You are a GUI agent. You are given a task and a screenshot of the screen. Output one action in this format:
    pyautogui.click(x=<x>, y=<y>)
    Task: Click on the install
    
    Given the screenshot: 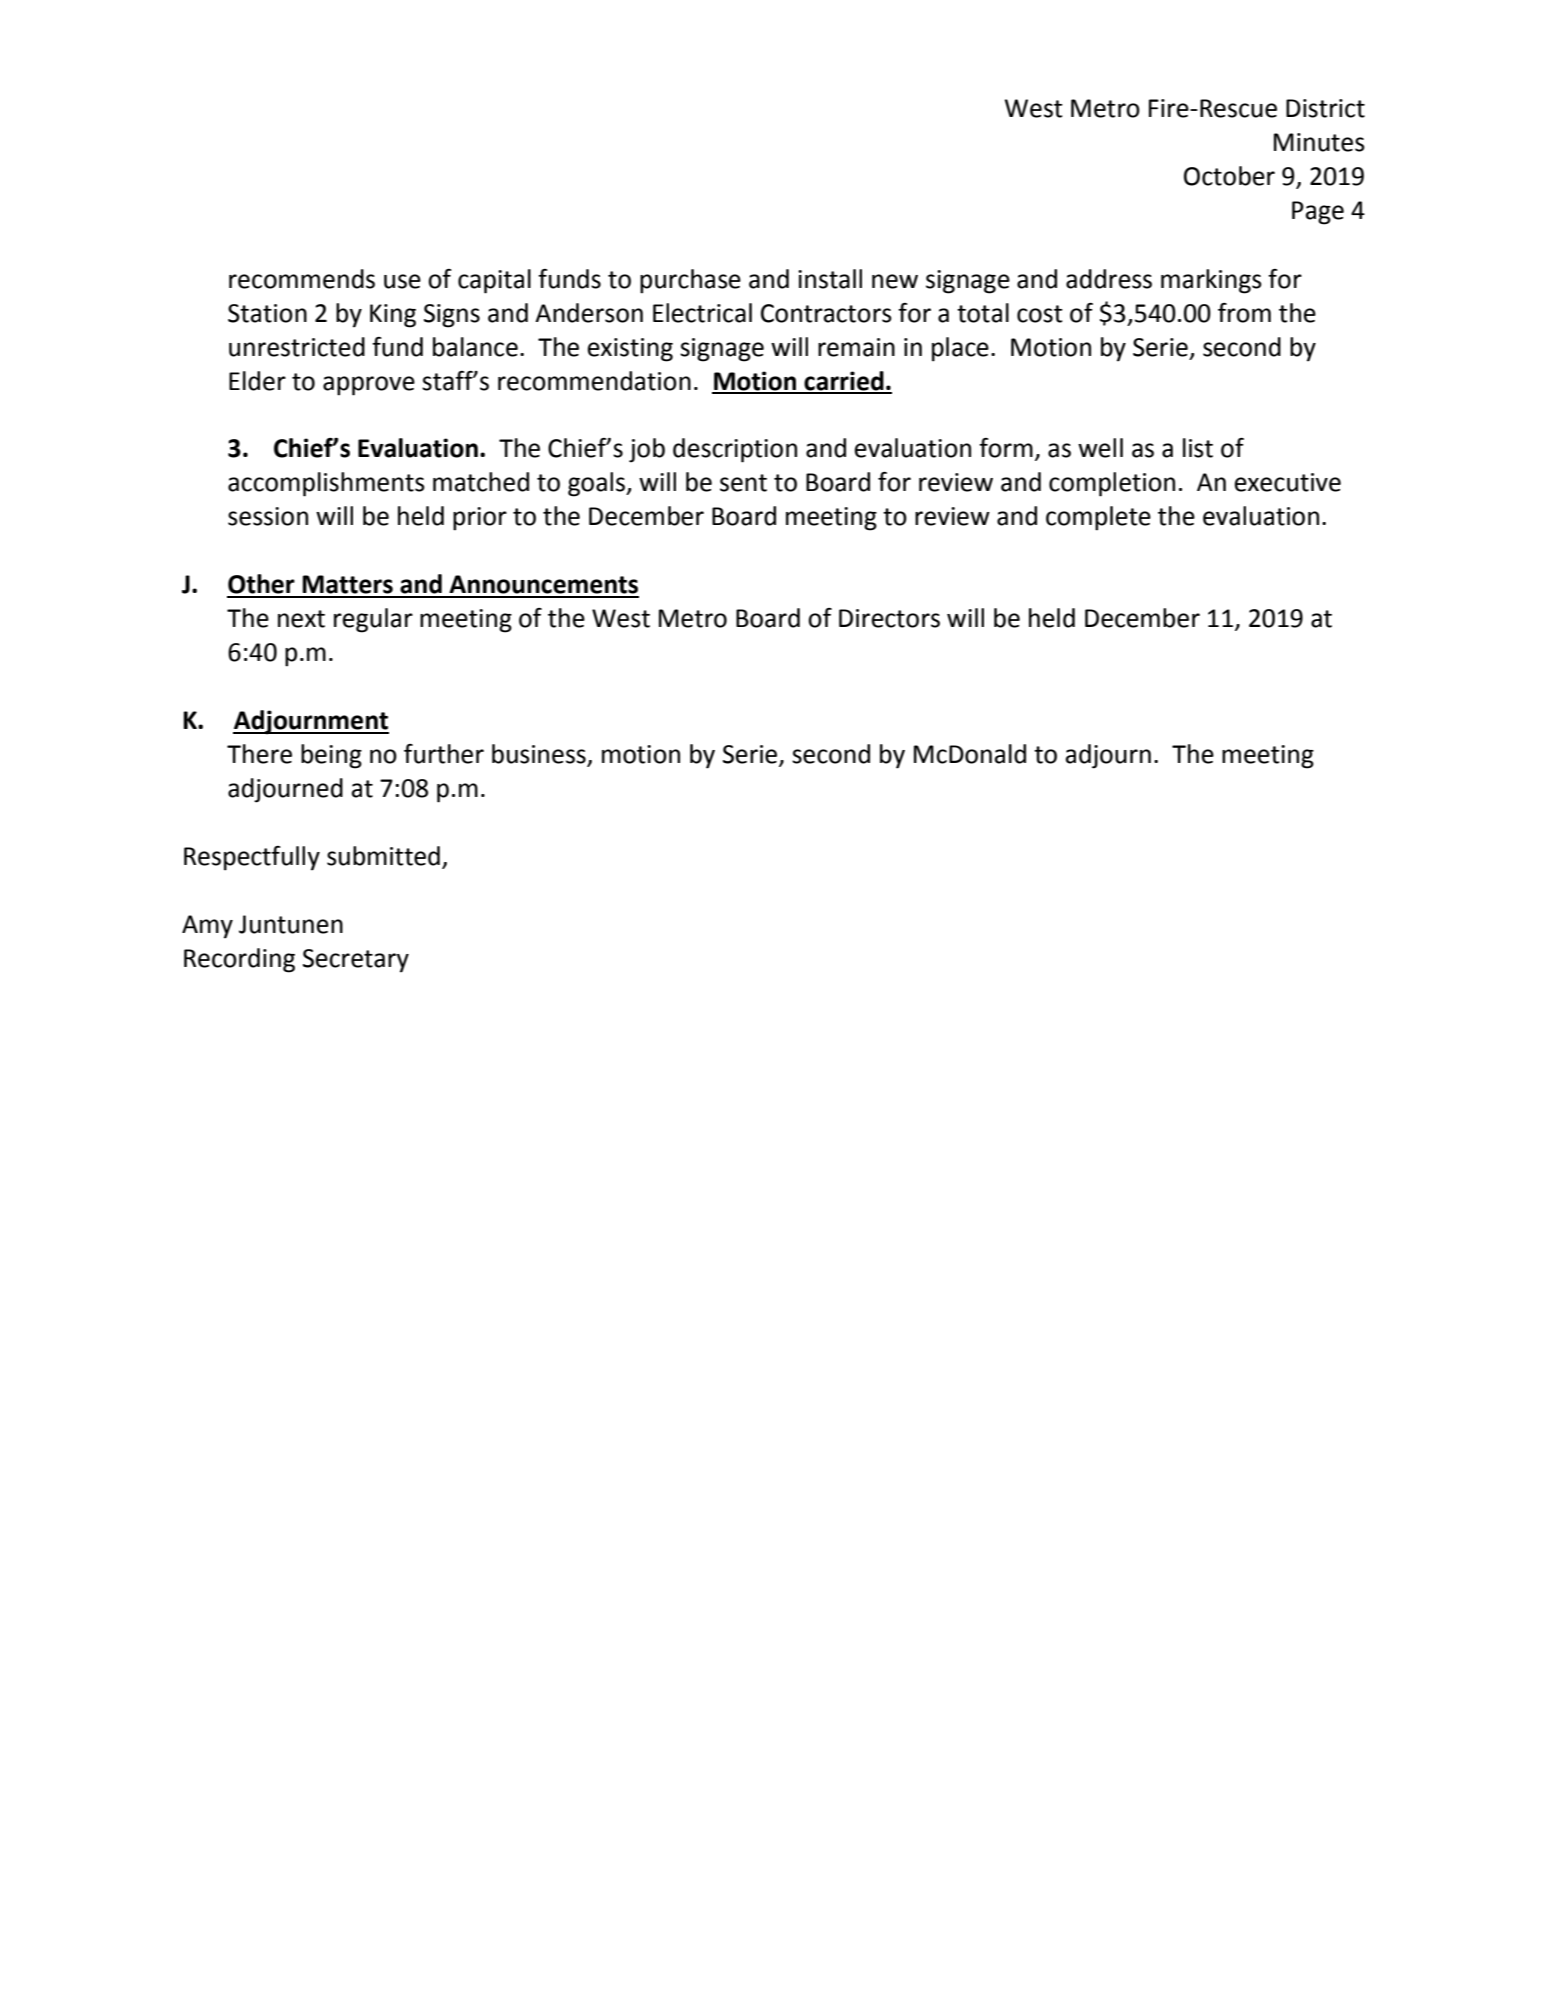 What is the action you would take?
    pyautogui.click(x=830, y=279)
